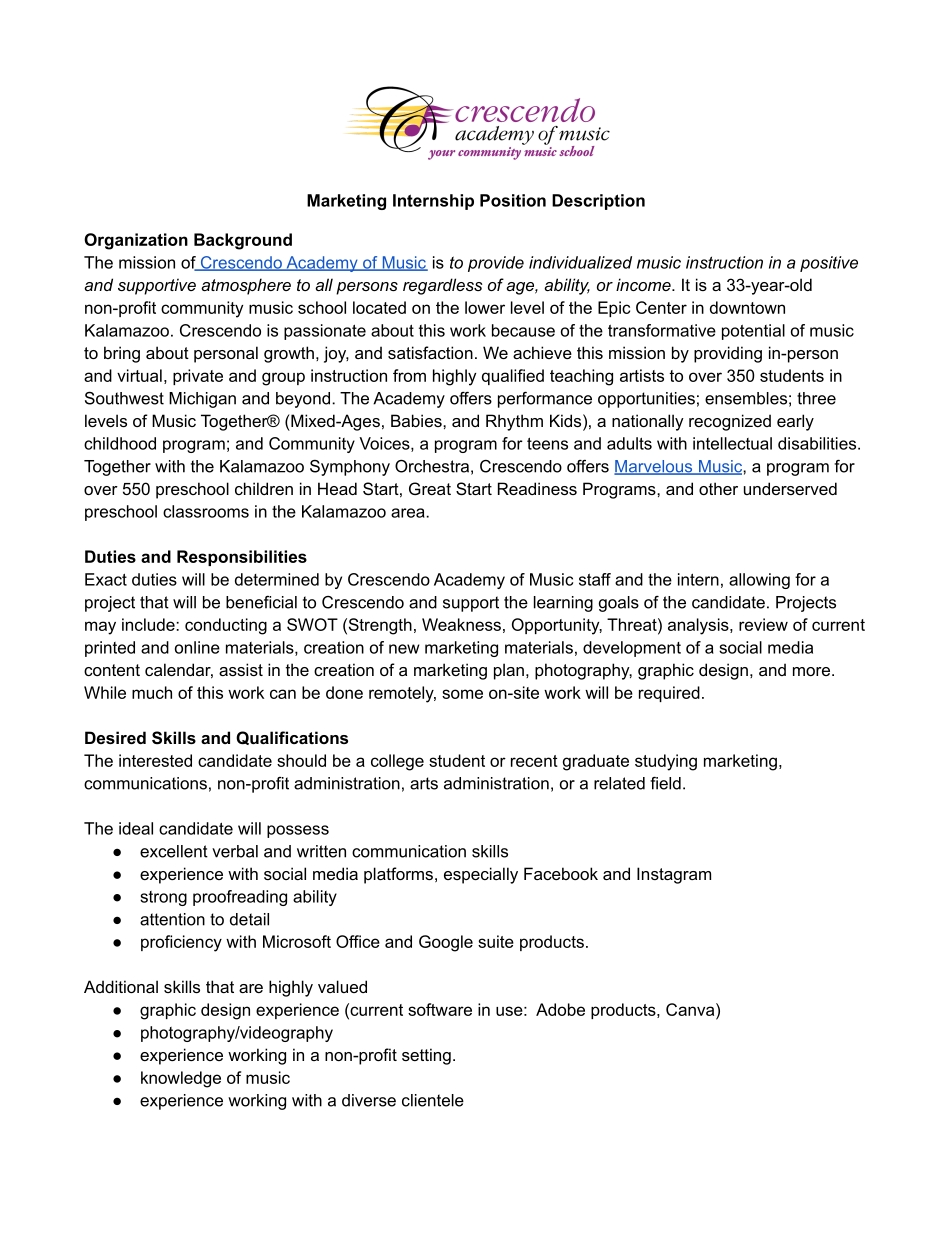 The image size is (952, 1233). I want to click on Adobe, so click(560, 1009).
